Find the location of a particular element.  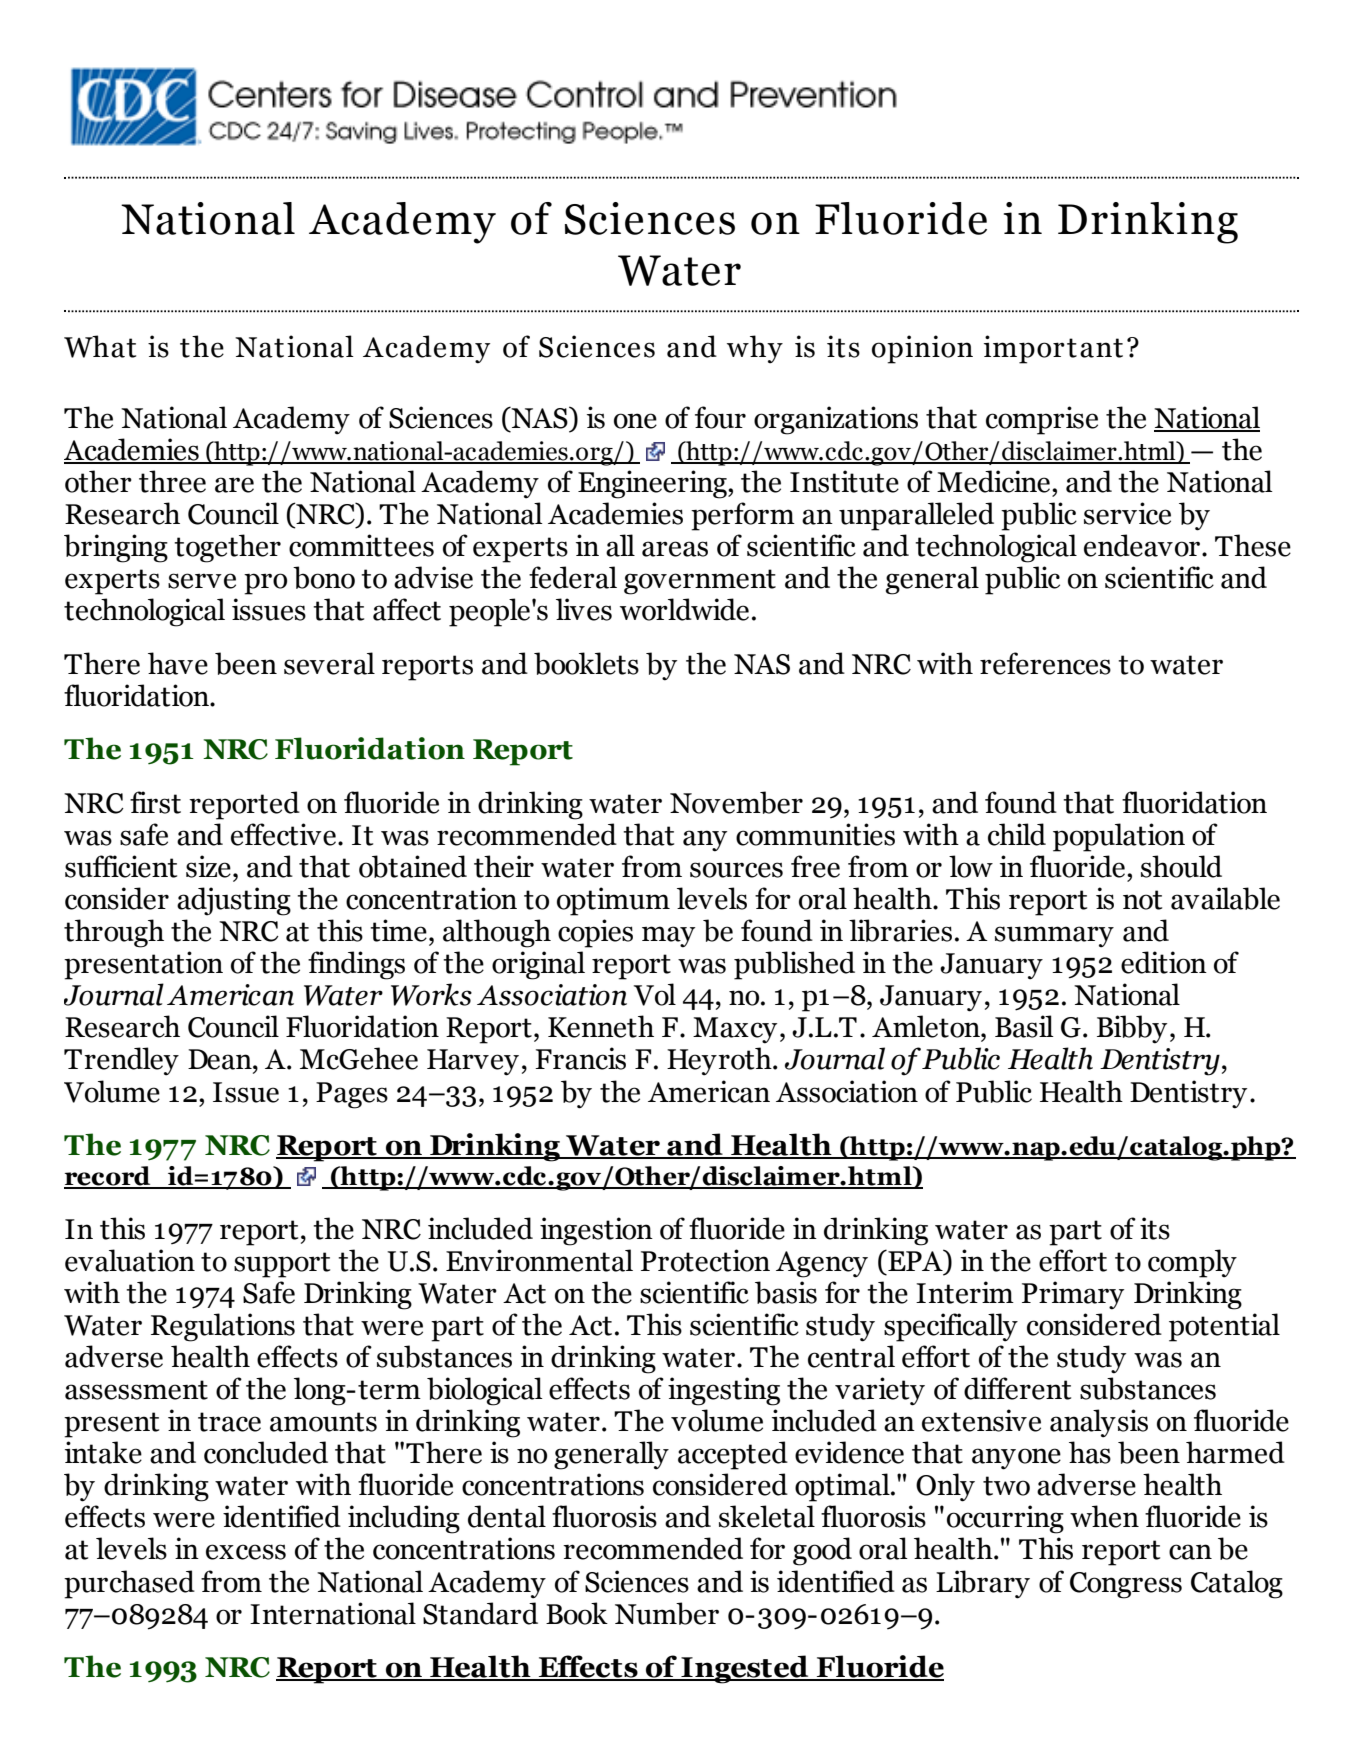

have is located at coordinates (178, 663).
